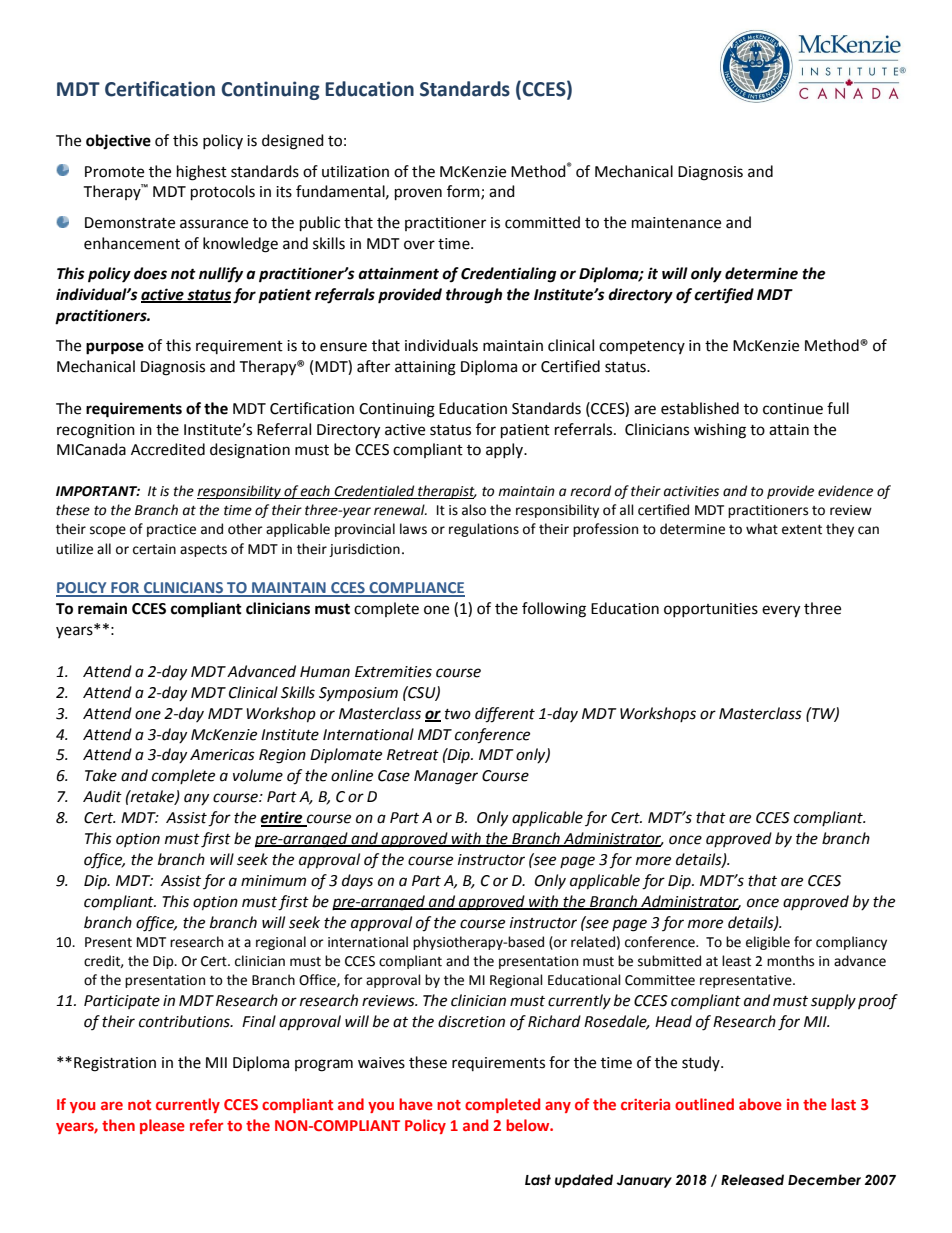 The width and height of the page is (952, 1233). What do you see at coordinates (416, 1104) in the page?
I see `have` at bounding box center [416, 1104].
